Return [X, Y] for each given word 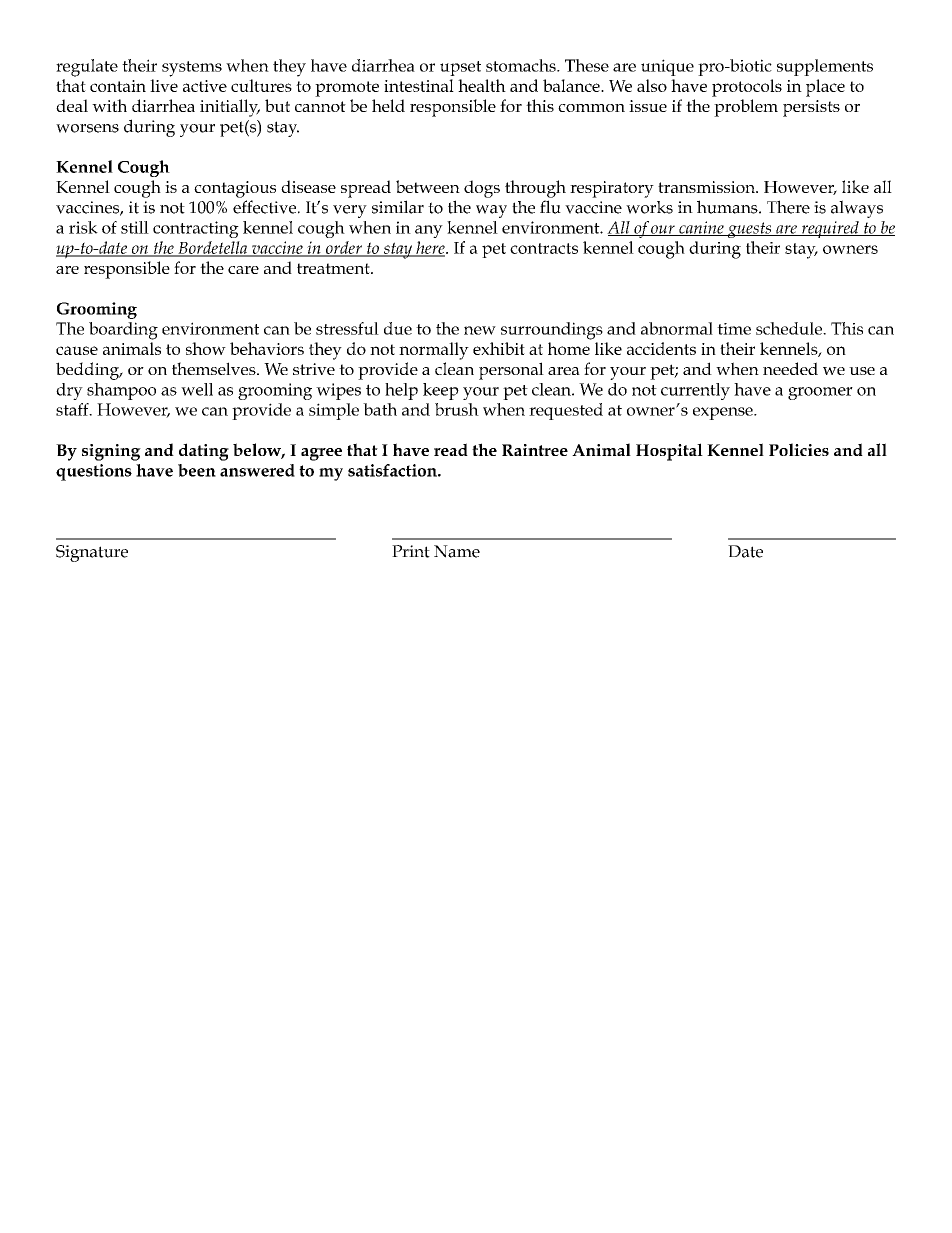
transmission [707, 187]
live [164, 85]
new [480, 330]
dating [204, 452]
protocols [747, 88]
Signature [92, 553]
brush [457, 409]
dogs [482, 189]
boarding [123, 331]
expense [724, 413]
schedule [790, 328]
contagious [235, 189]
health [482, 85]
